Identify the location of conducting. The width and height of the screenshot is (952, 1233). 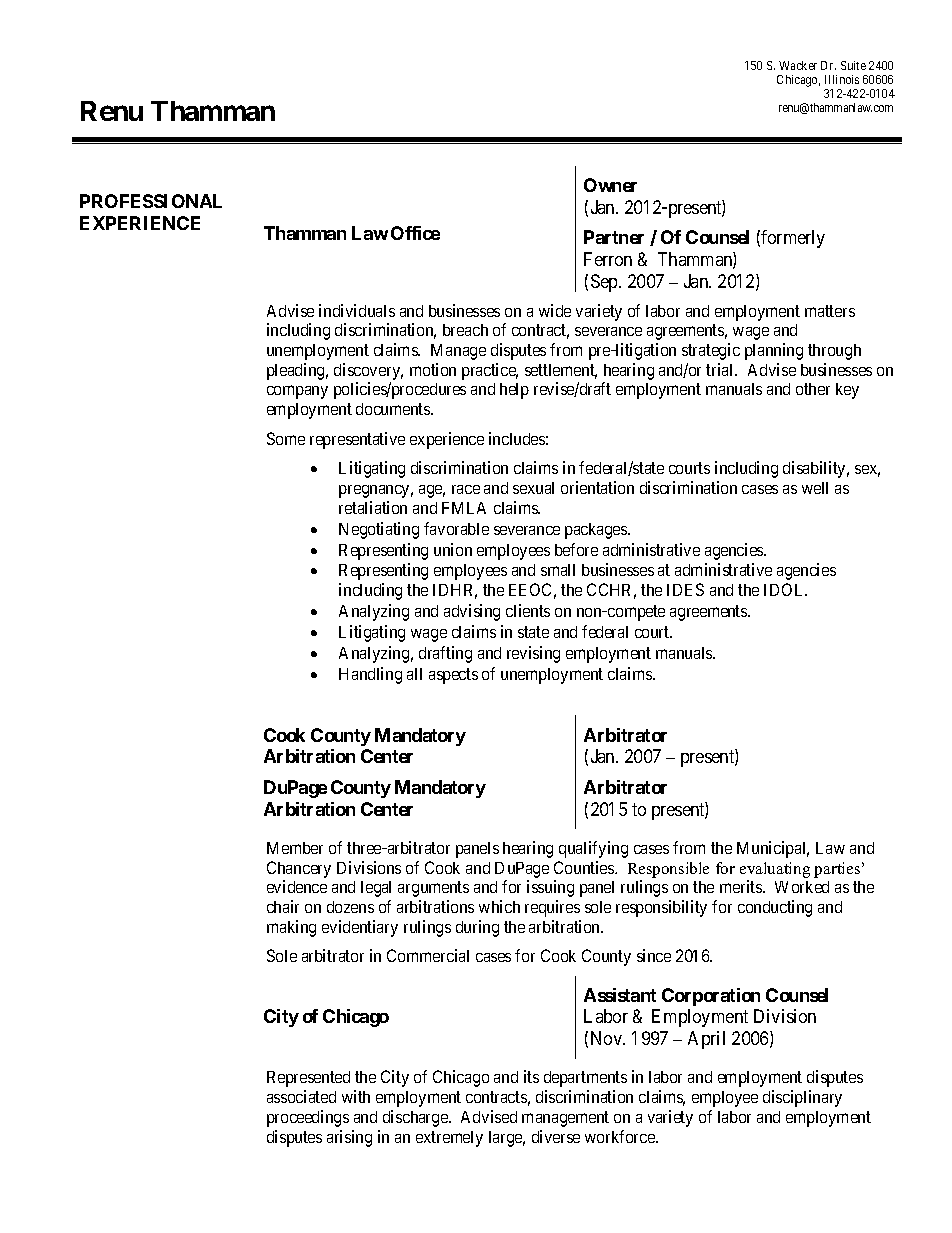
(775, 908).
